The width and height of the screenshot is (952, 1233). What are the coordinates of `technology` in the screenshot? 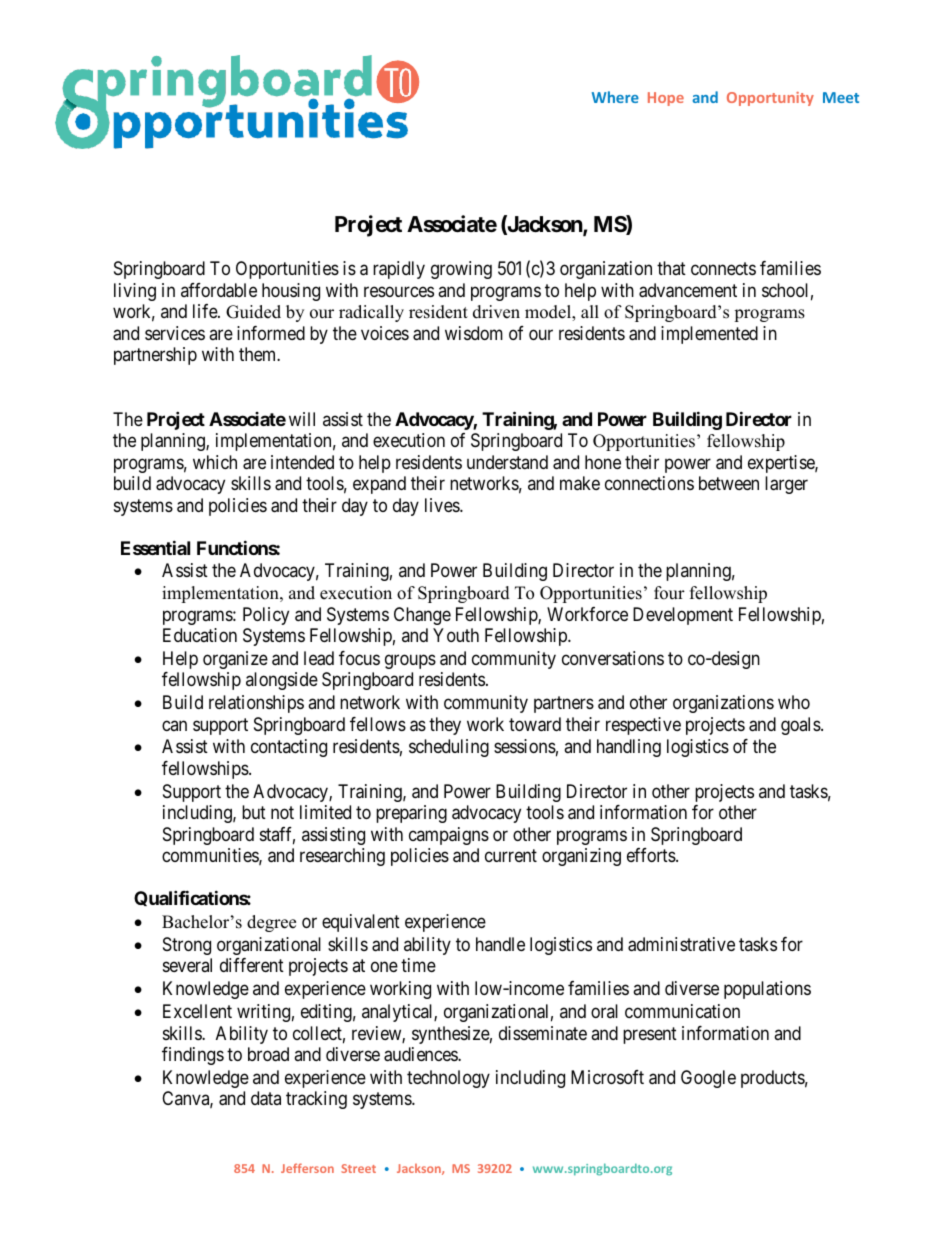 It's located at (448, 1079).
